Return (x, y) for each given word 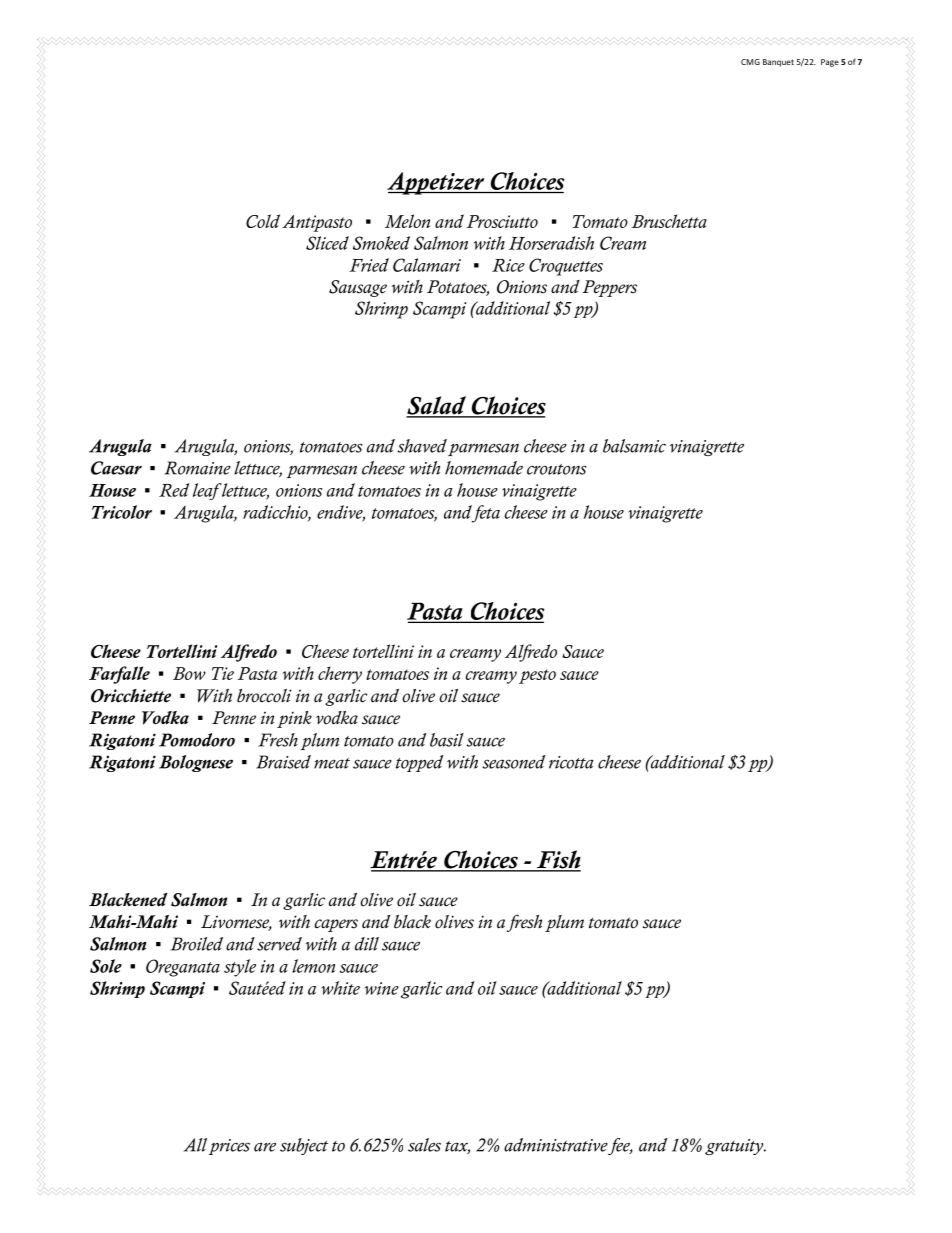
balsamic (634, 446)
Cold (263, 221)
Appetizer (437, 183)
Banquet (778, 63)
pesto (537, 676)
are (265, 1147)
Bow (189, 673)
